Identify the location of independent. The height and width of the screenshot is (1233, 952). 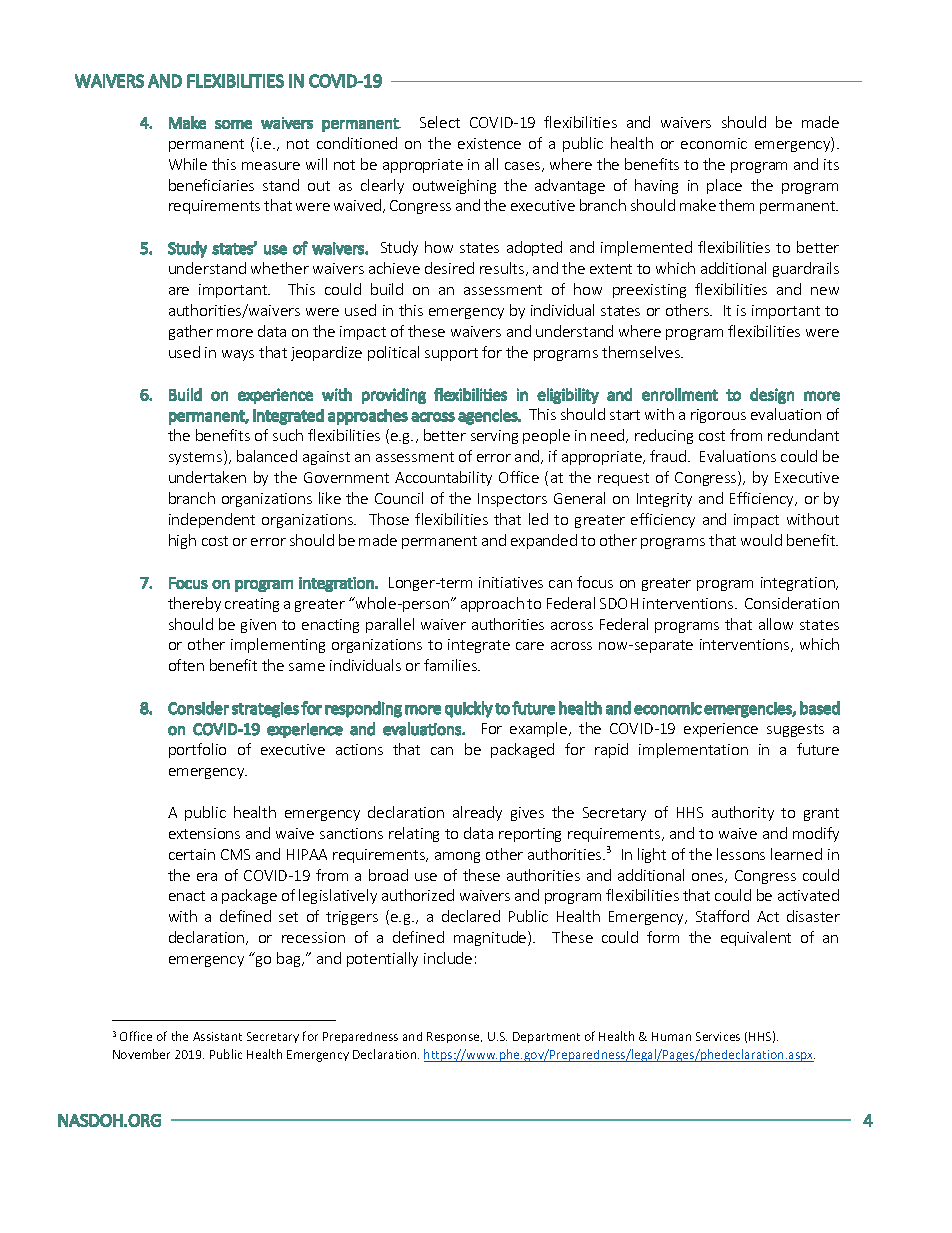
(212, 520).
